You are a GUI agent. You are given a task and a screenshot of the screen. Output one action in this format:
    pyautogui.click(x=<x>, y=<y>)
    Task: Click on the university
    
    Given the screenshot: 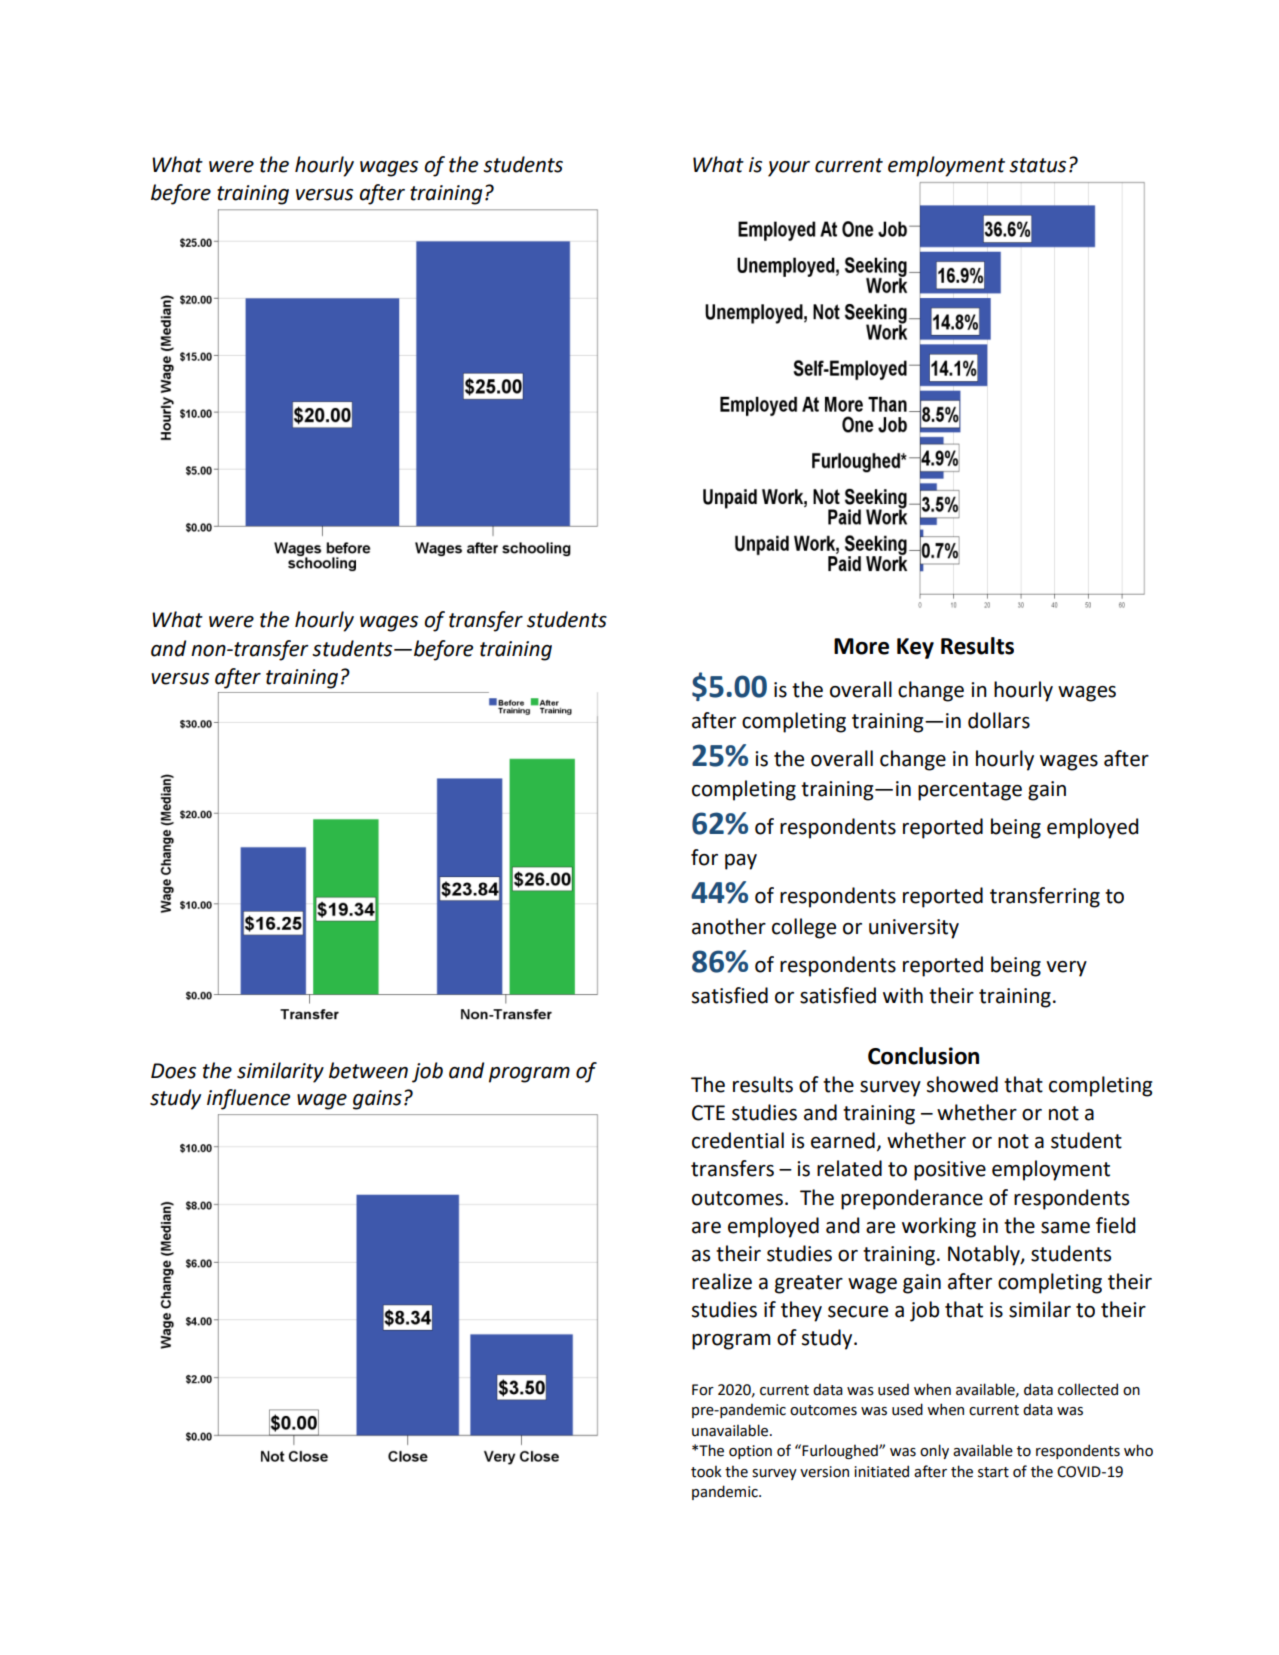 What is the action you would take?
    pyautogui.click(x=914, y=929)
